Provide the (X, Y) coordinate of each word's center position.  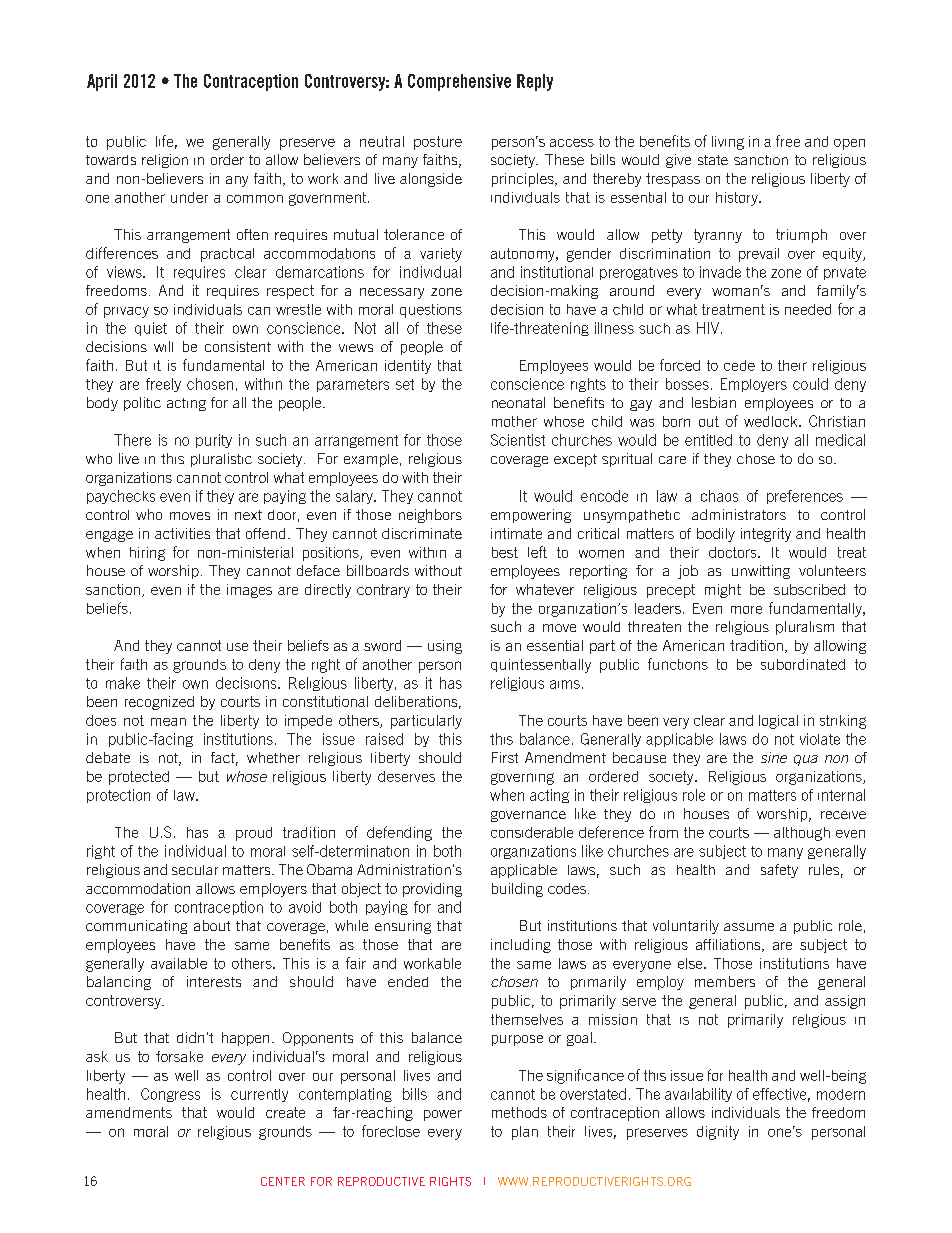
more (746, 610)
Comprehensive (459, 82)
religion (165, 161)
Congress (170, 1095)
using (445, 647)
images (249, 591)
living (728, 143)
